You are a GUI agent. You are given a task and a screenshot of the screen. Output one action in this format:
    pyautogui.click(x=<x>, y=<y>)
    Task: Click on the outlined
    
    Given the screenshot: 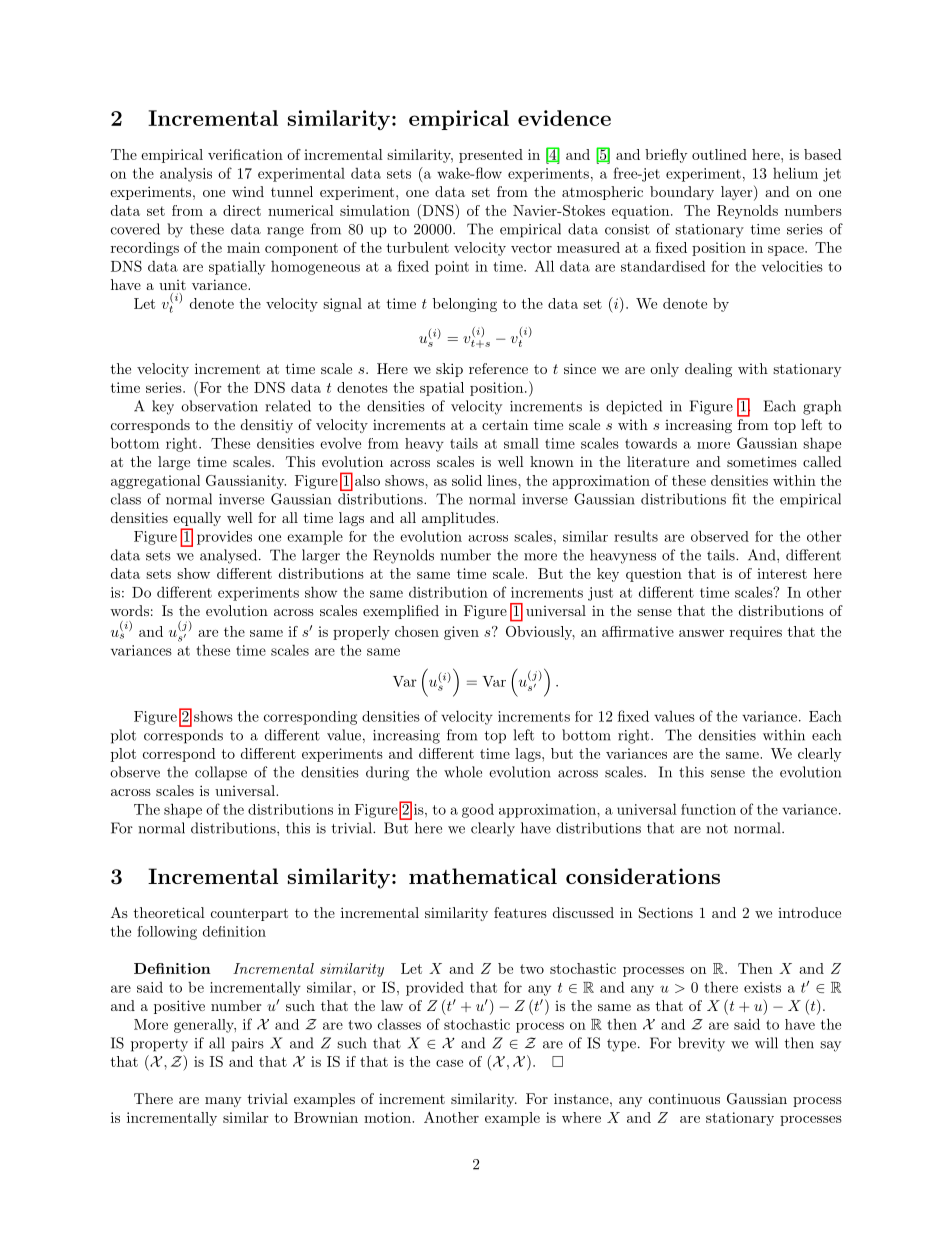 What is the action you would take?
    pyautogui.click(x=719, y=154)
